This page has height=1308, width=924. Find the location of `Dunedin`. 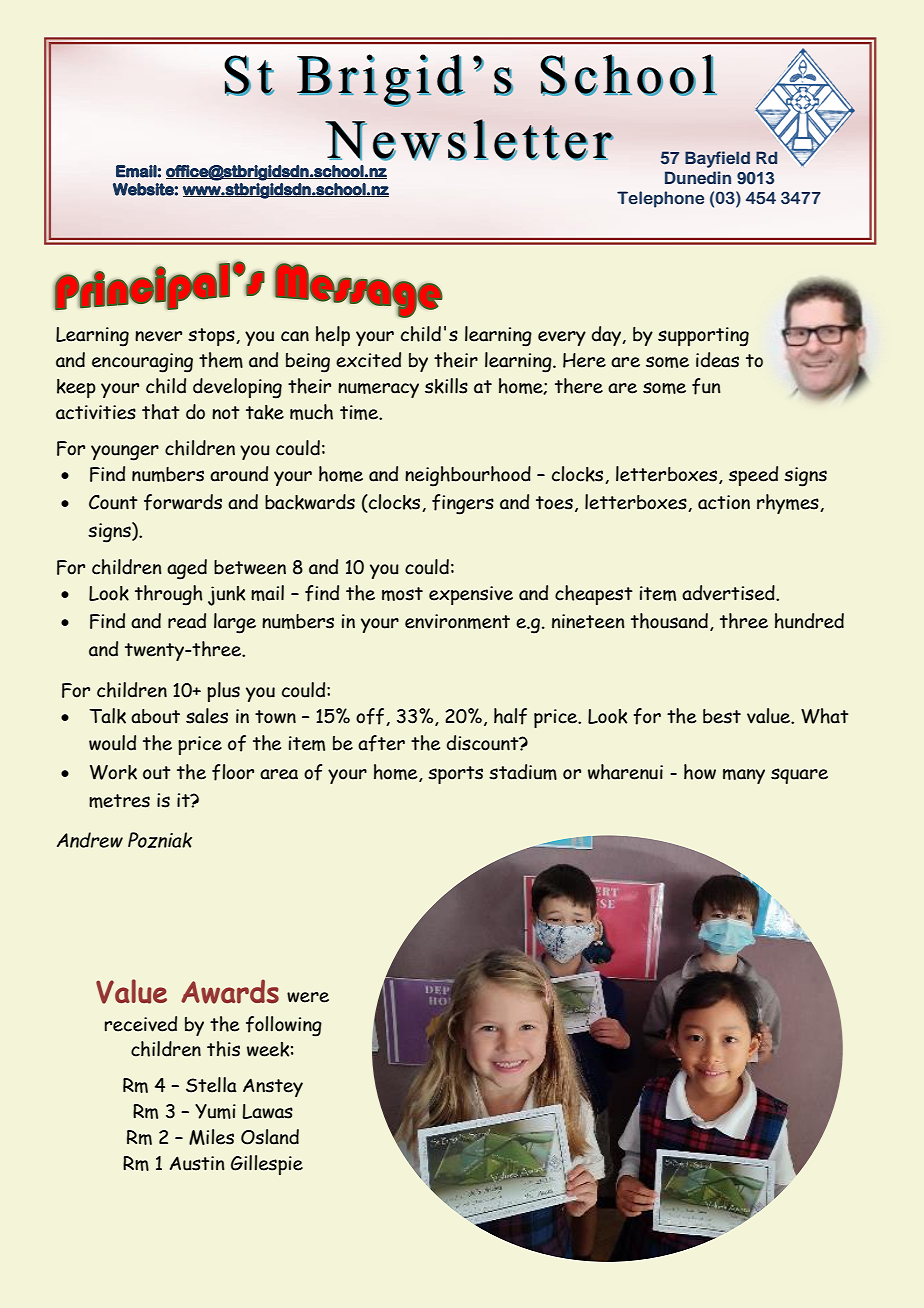

Dunedin is located at coordinates (698, 177).
